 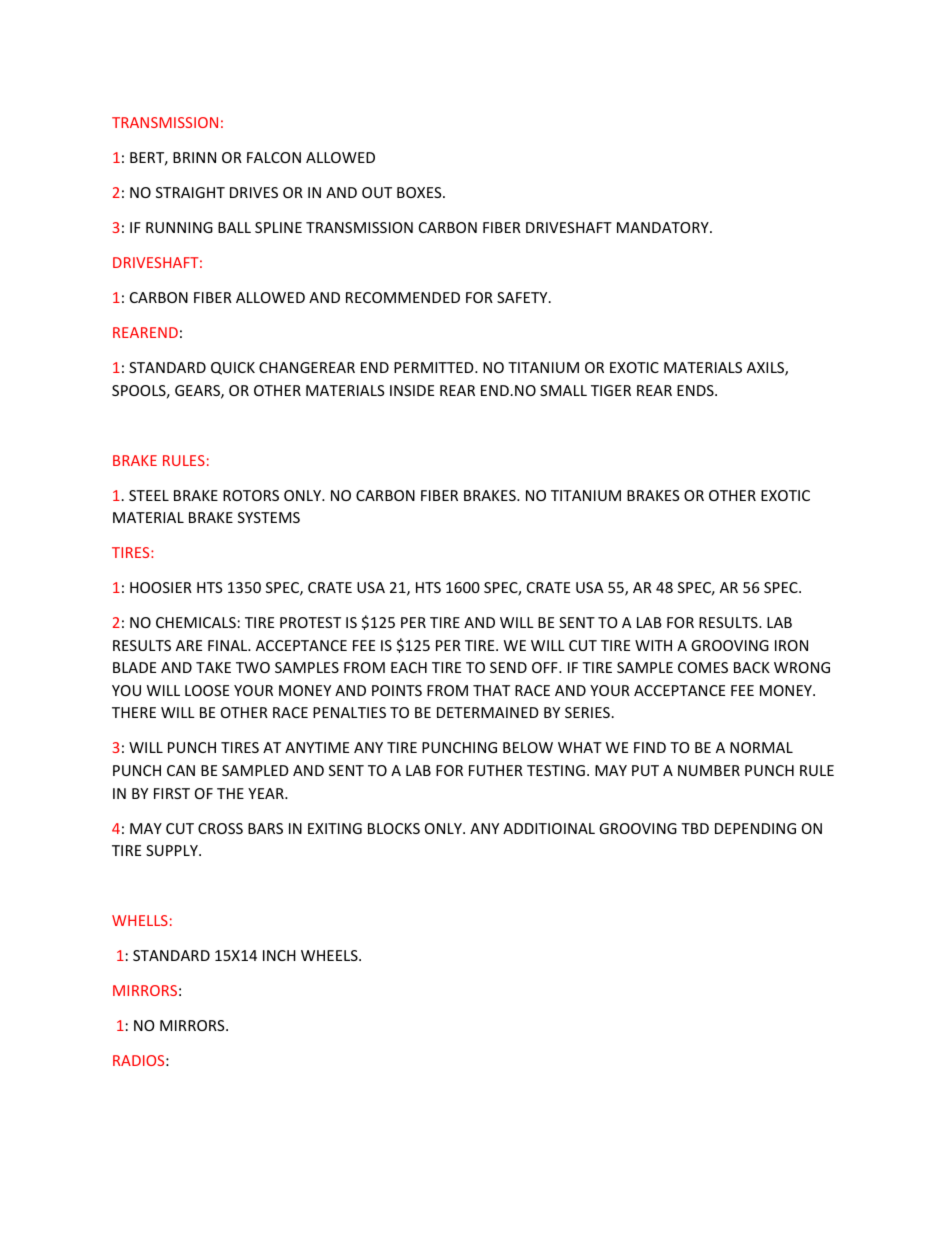 What do you see at coordinates (703, 667) in the document?
I see `COMES` at bounding box center [703, 667].
